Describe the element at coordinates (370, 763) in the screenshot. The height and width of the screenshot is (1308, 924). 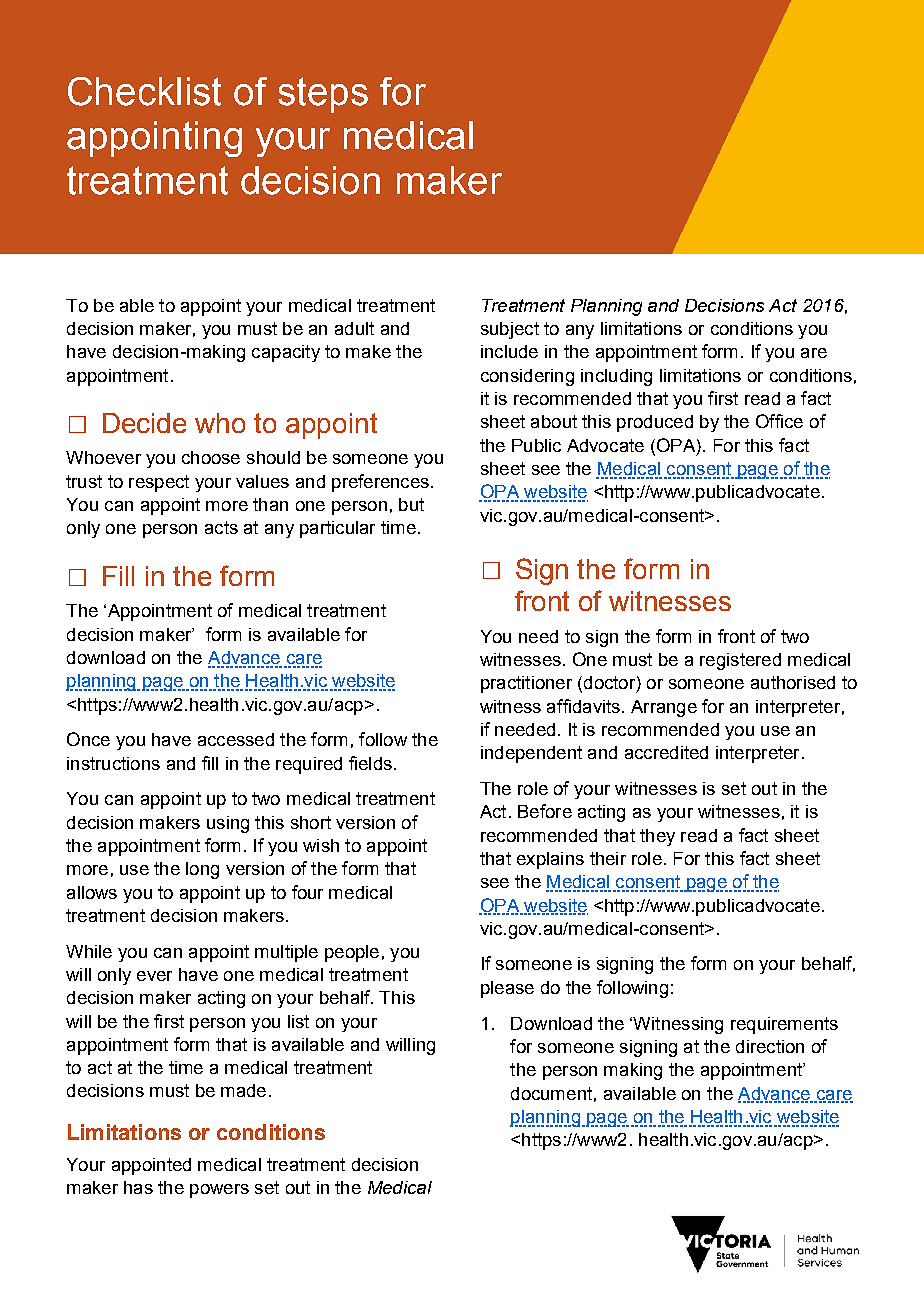
I see `fields` at that location.
